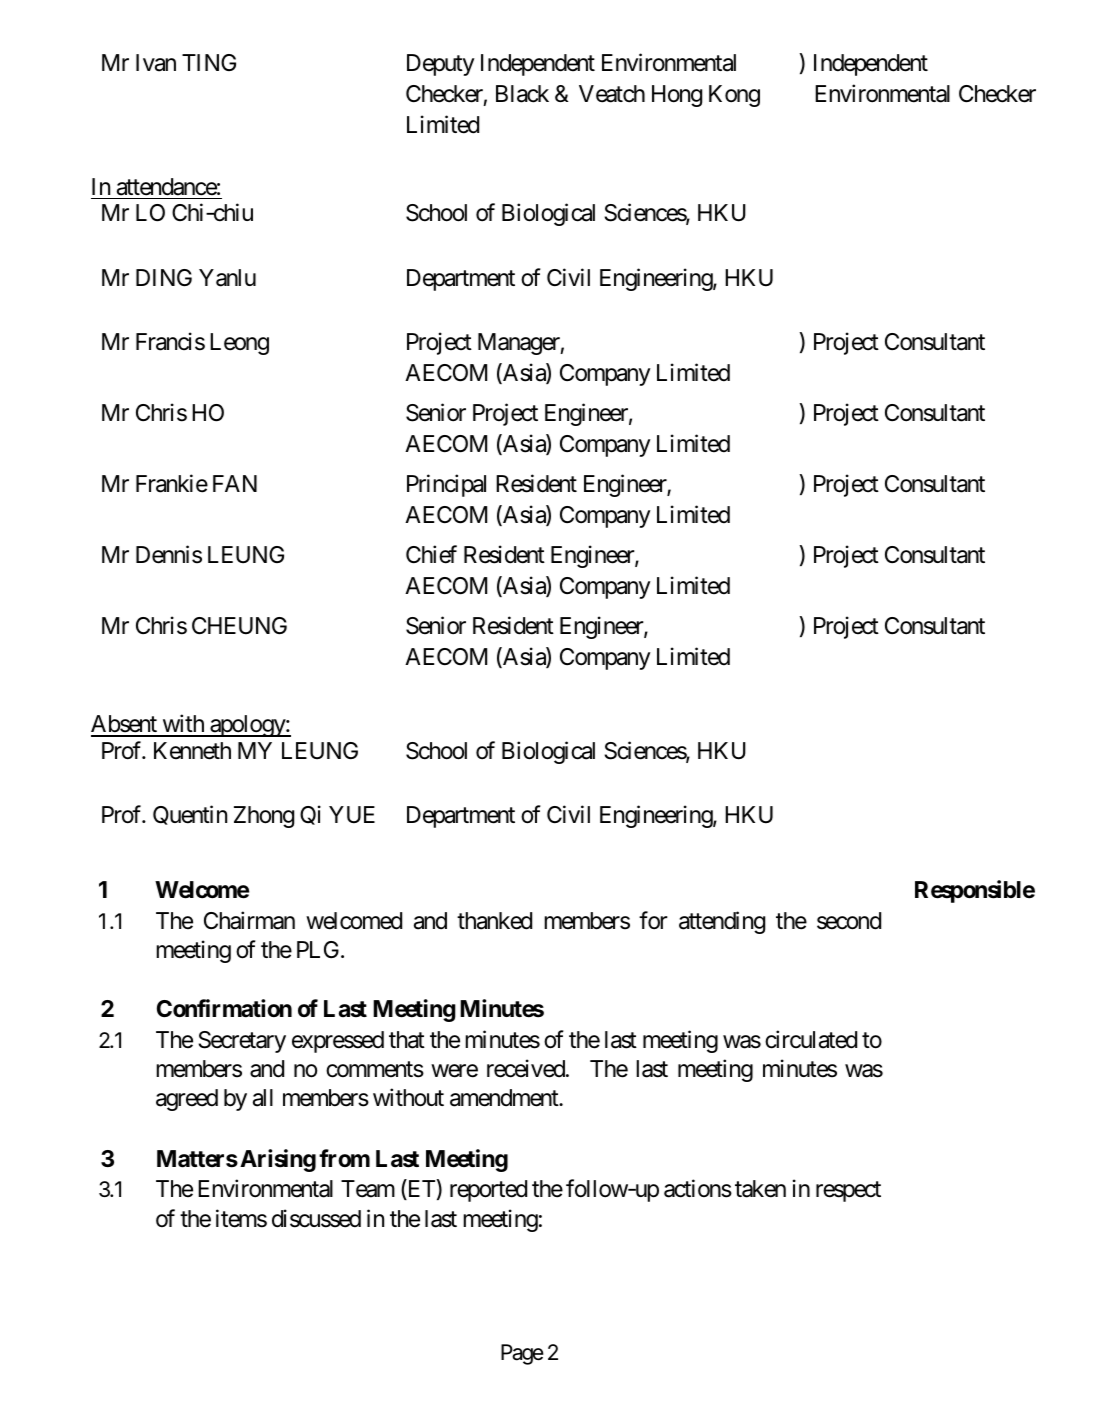 The width and height of the image is (1096, 1418). I want to click on reported, so click(488, 1191).
